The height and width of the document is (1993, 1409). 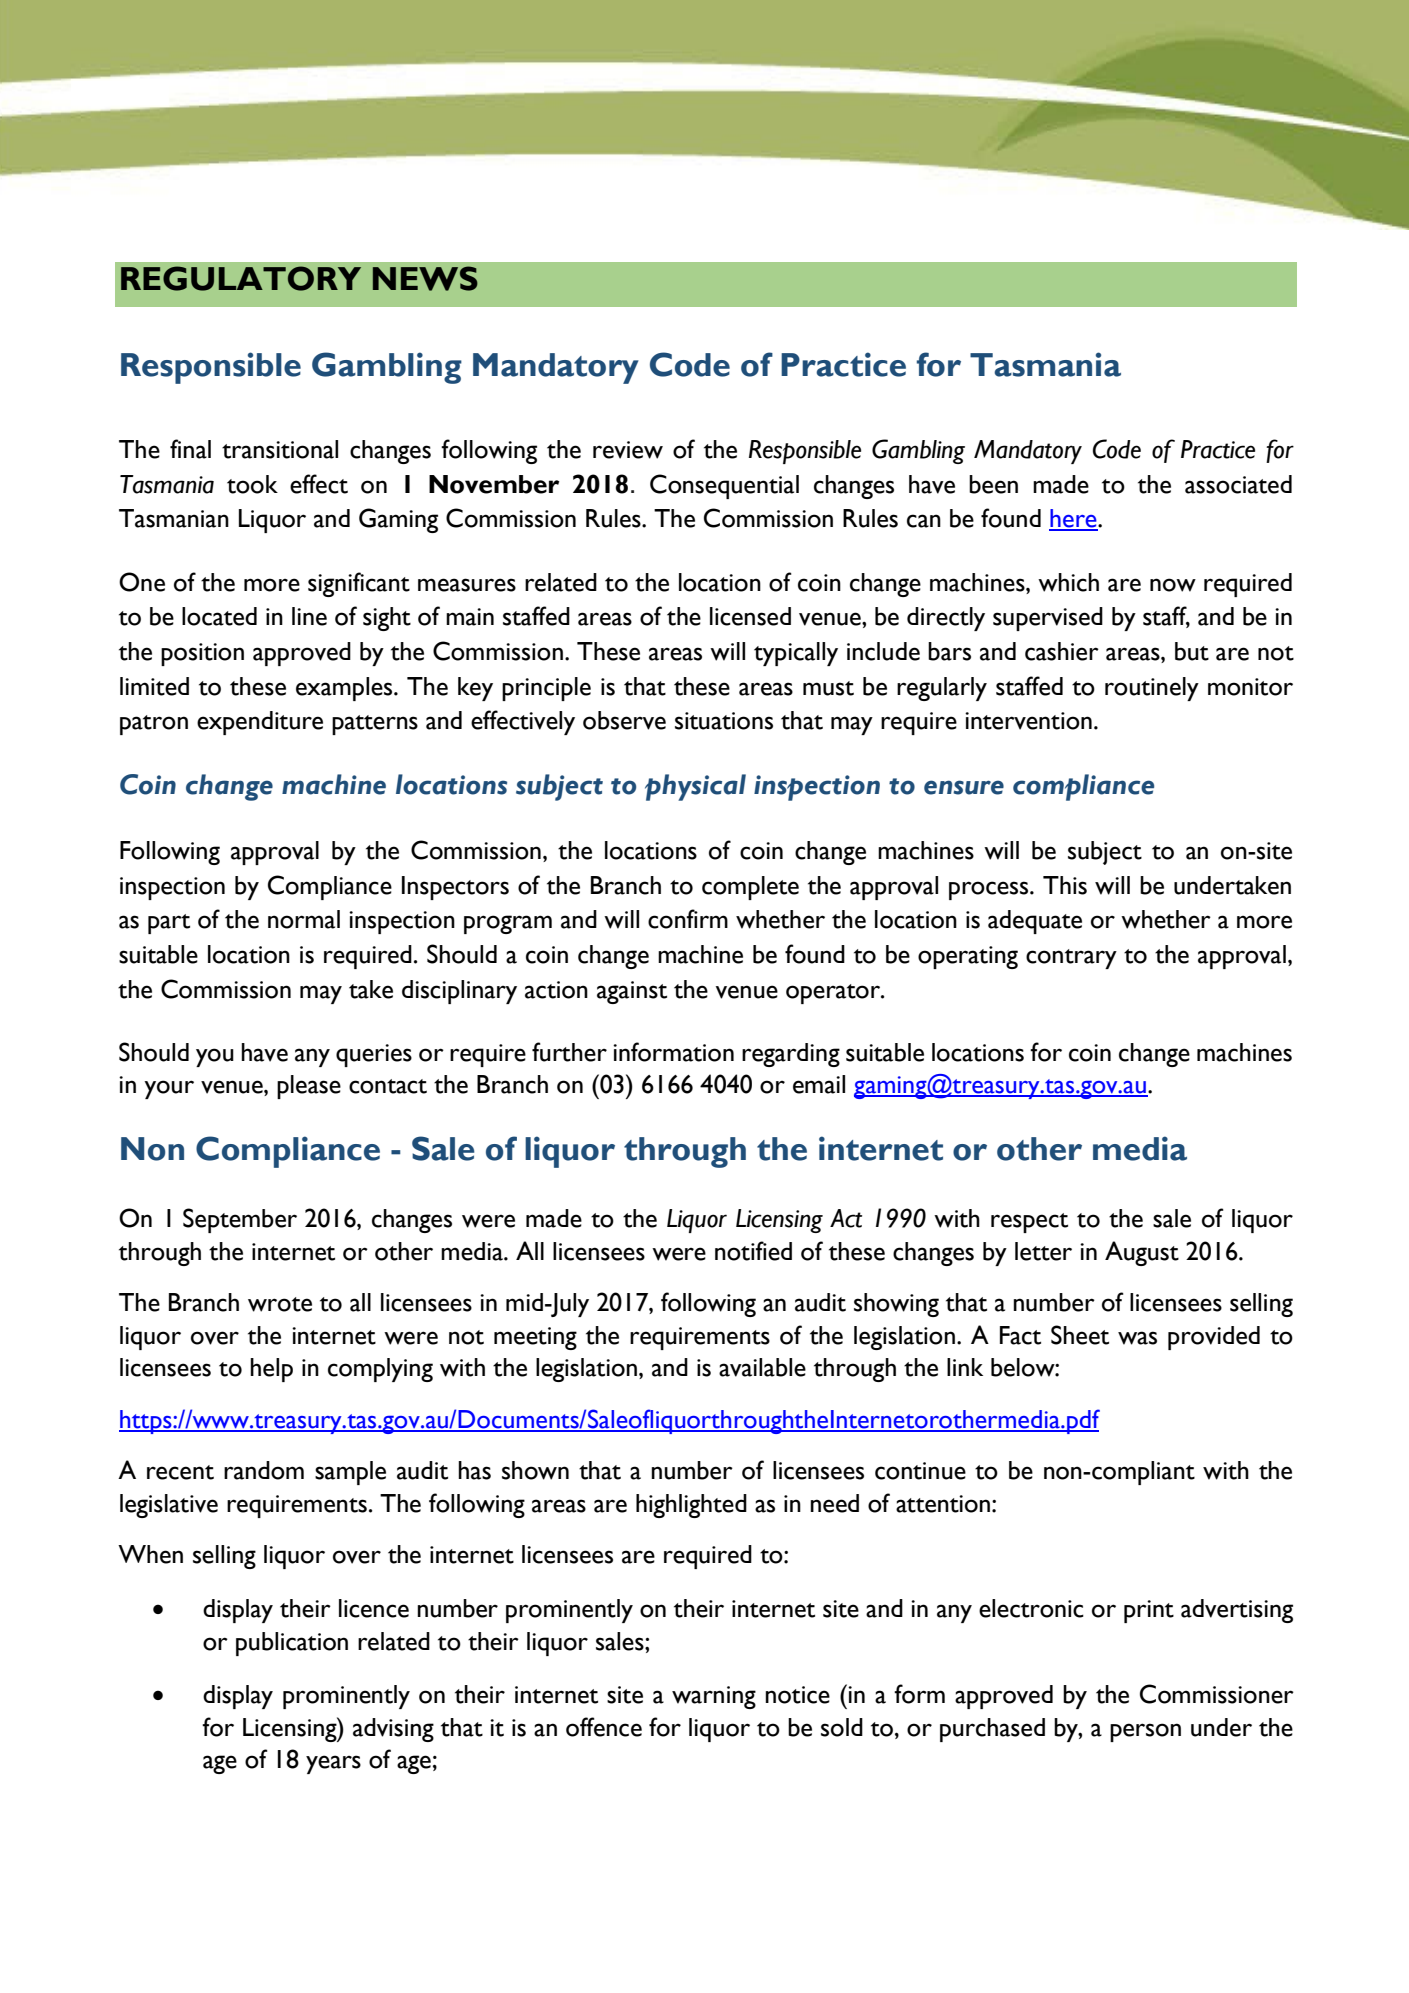 I want to click on review, so click(x=628, y=450).
